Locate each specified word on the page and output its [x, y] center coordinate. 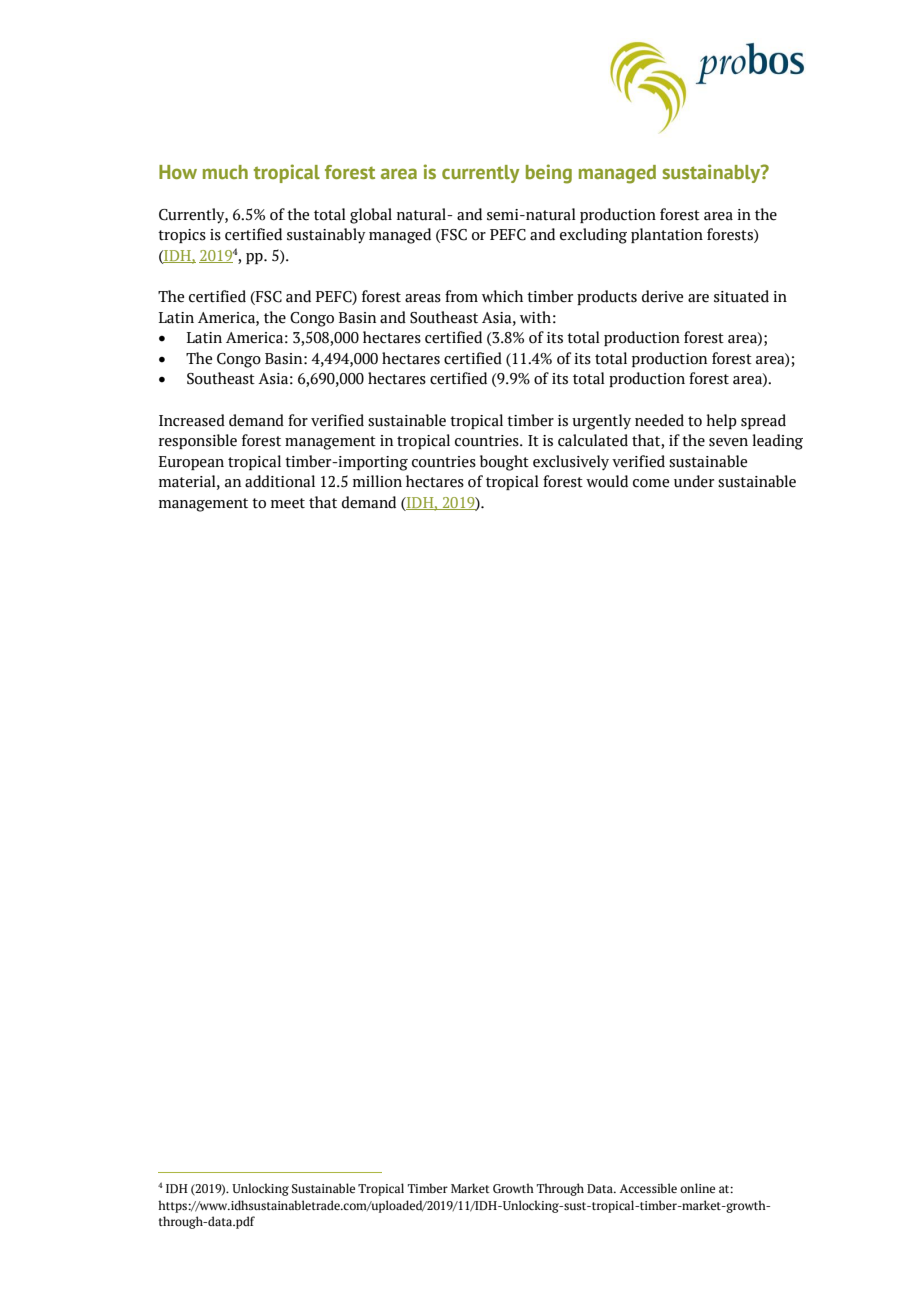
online [697, 1188]
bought [504, 463]
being [549, 174]
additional [280, 481]
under [694, 481]
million [377, 481]
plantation [667, 235]
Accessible [648, 1188]
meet [288, 503]
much [225, 172]
